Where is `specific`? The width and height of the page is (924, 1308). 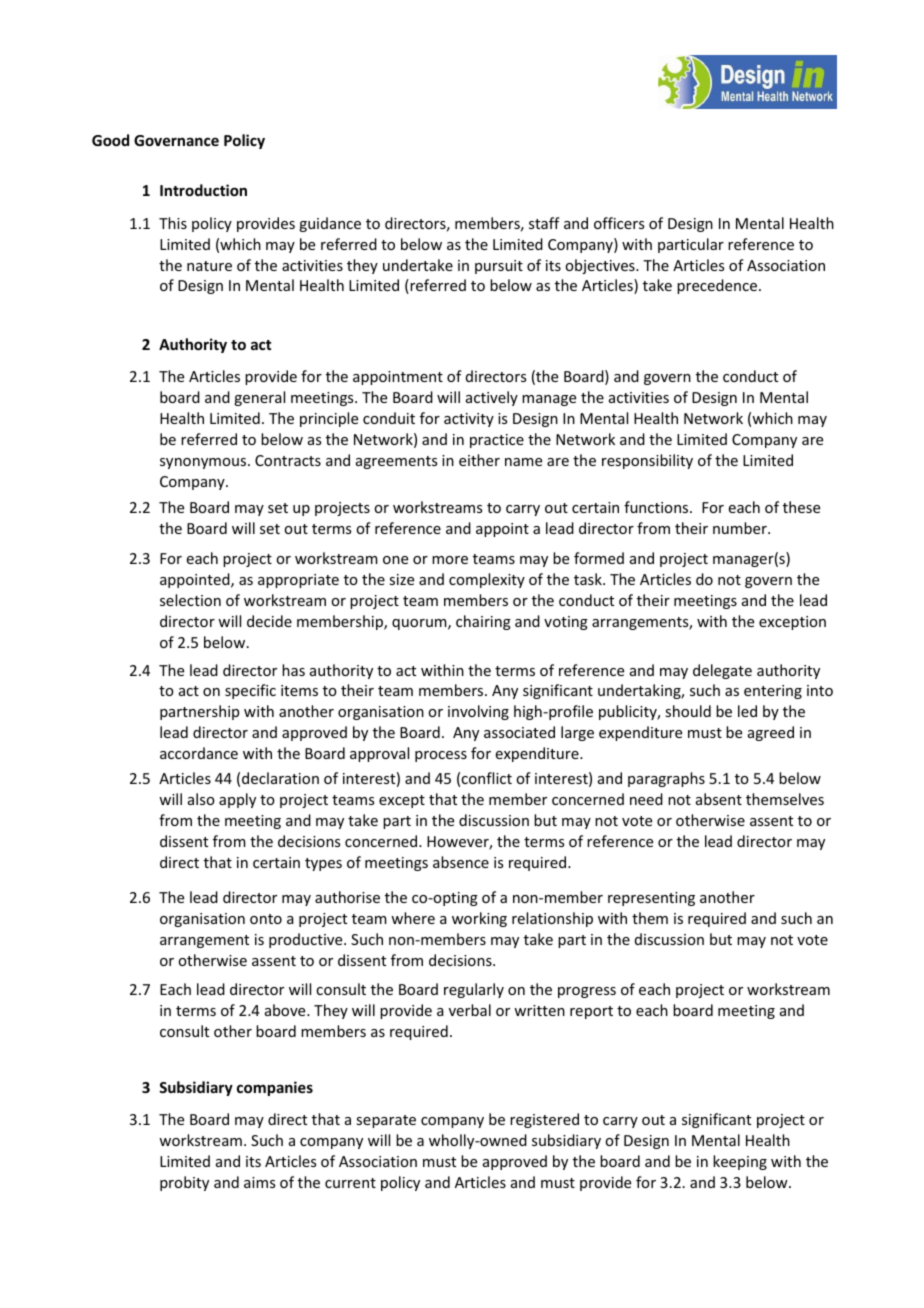 specific is located at coordinates (250, 691).
